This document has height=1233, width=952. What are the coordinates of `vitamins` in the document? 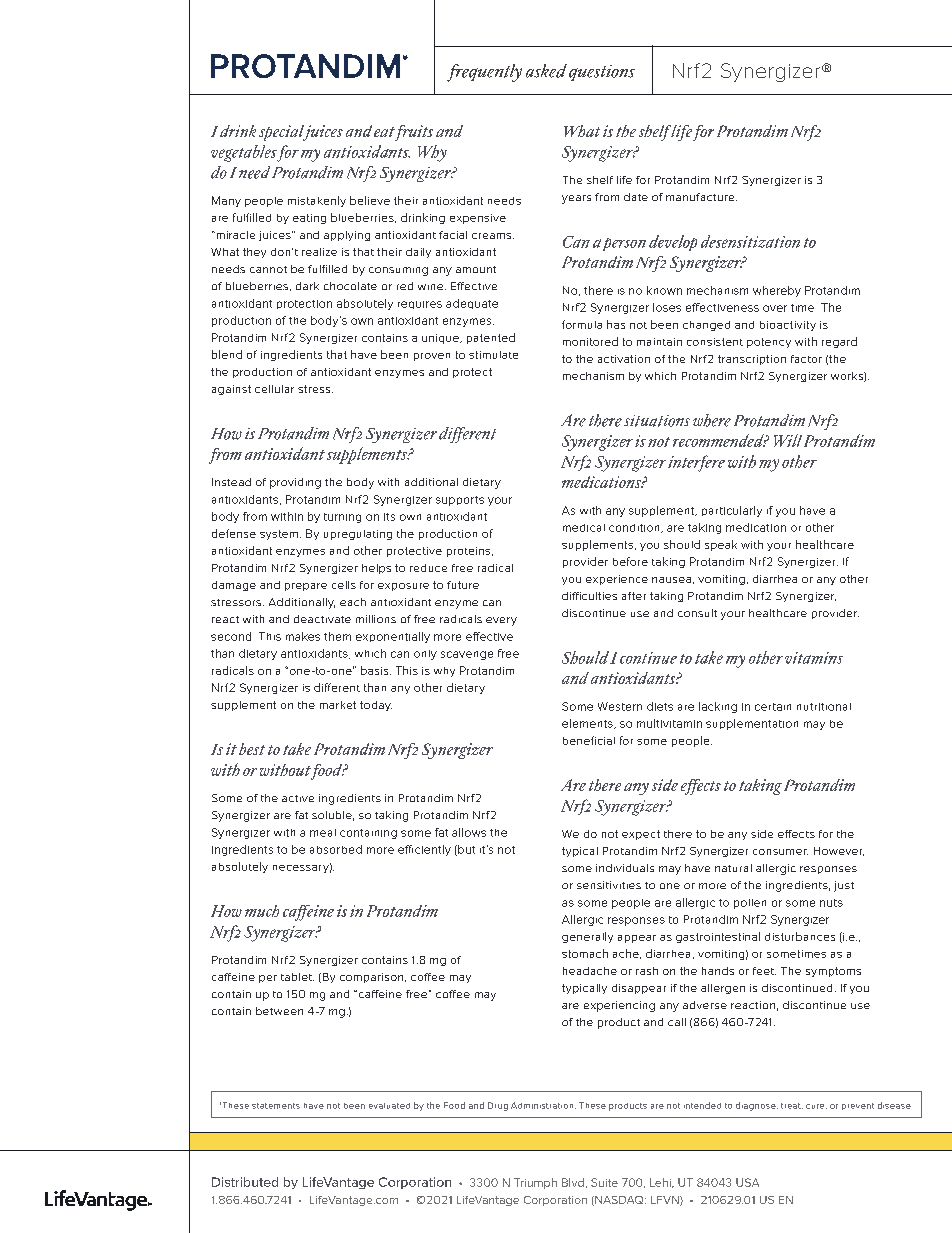 It's located at (814, 658).
